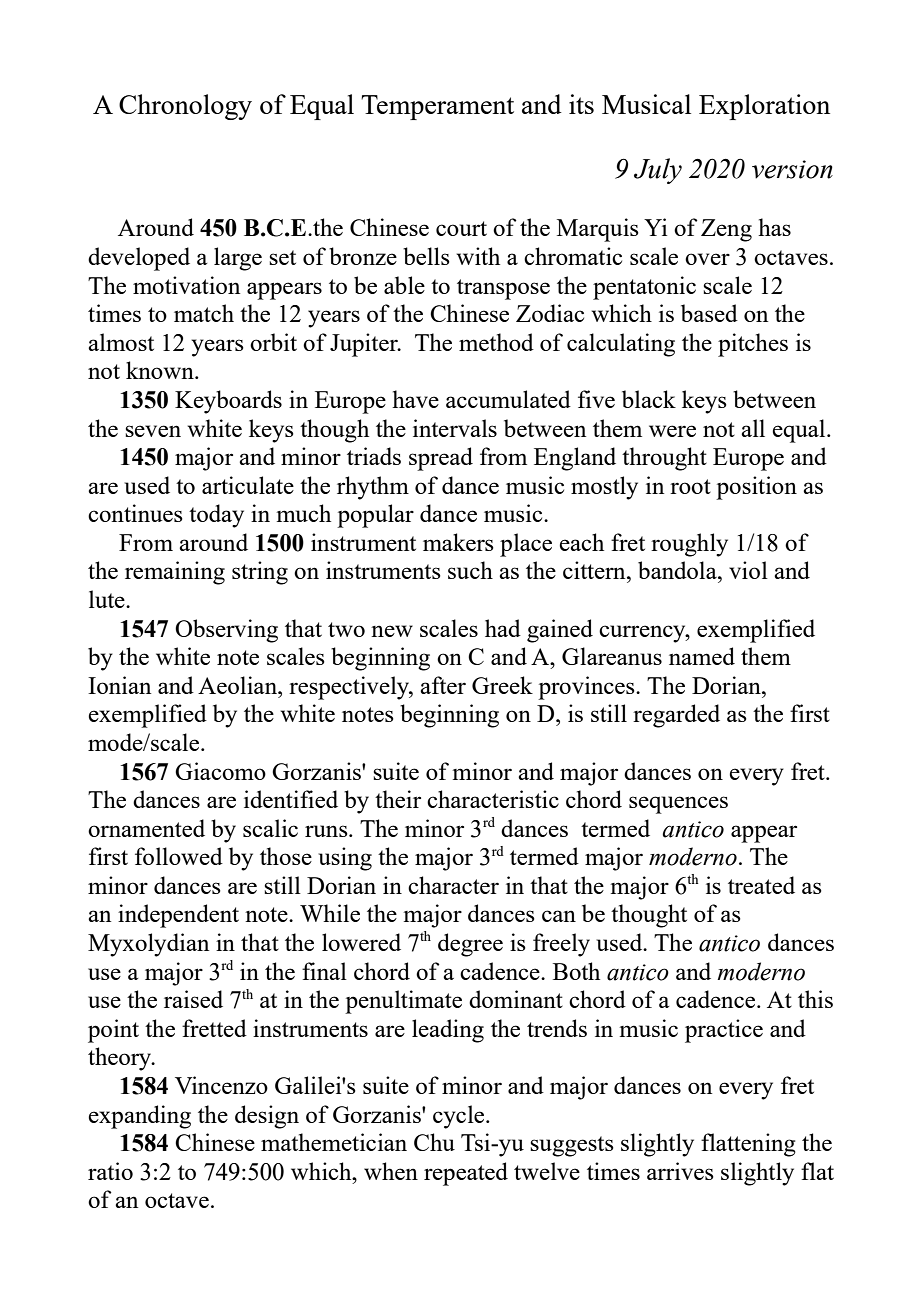  Describe the element at coordinates (470, 945) in the screenshot. I see `degree` at that location.
